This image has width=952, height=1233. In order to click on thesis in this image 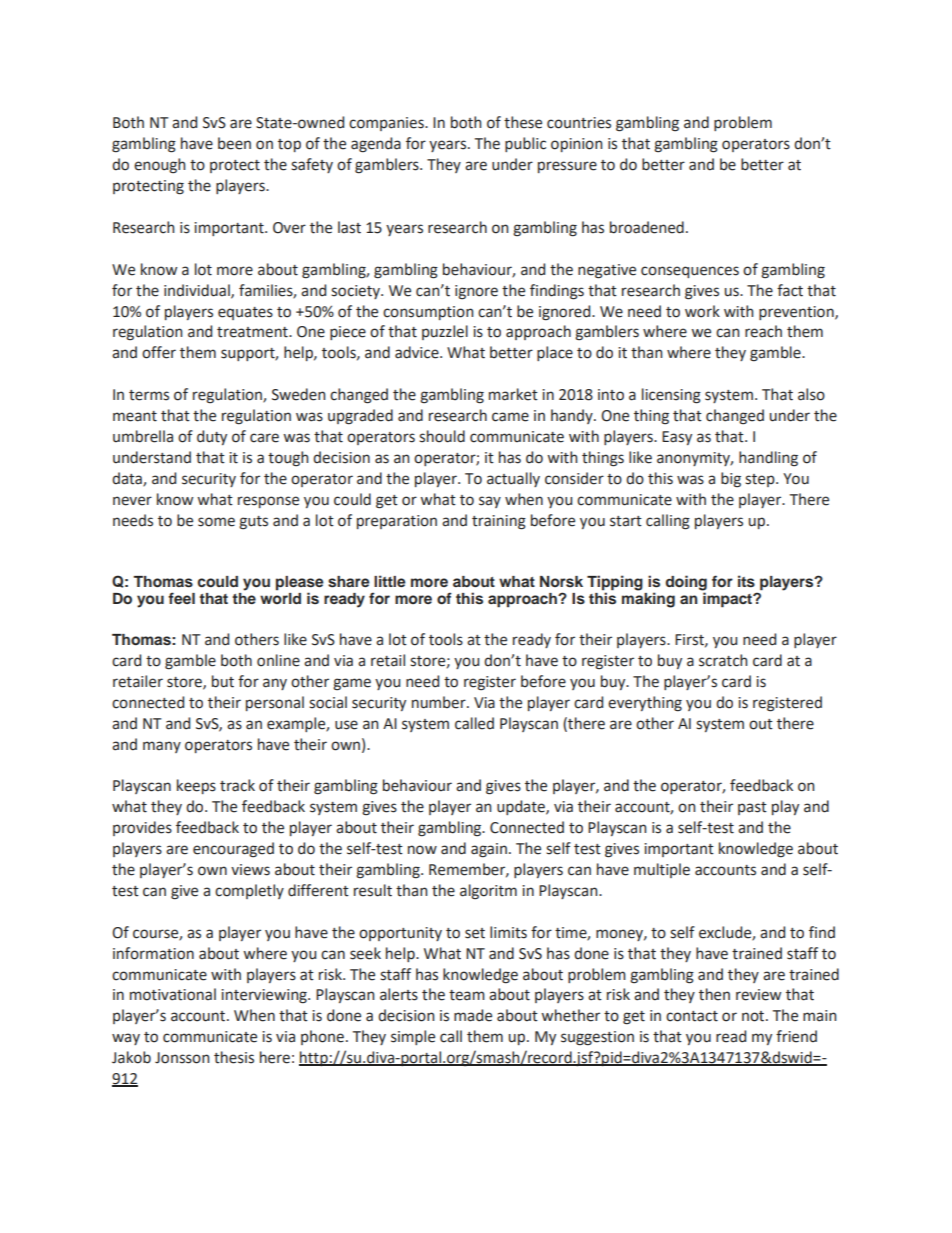, I will do `click(234, 1057)`.
